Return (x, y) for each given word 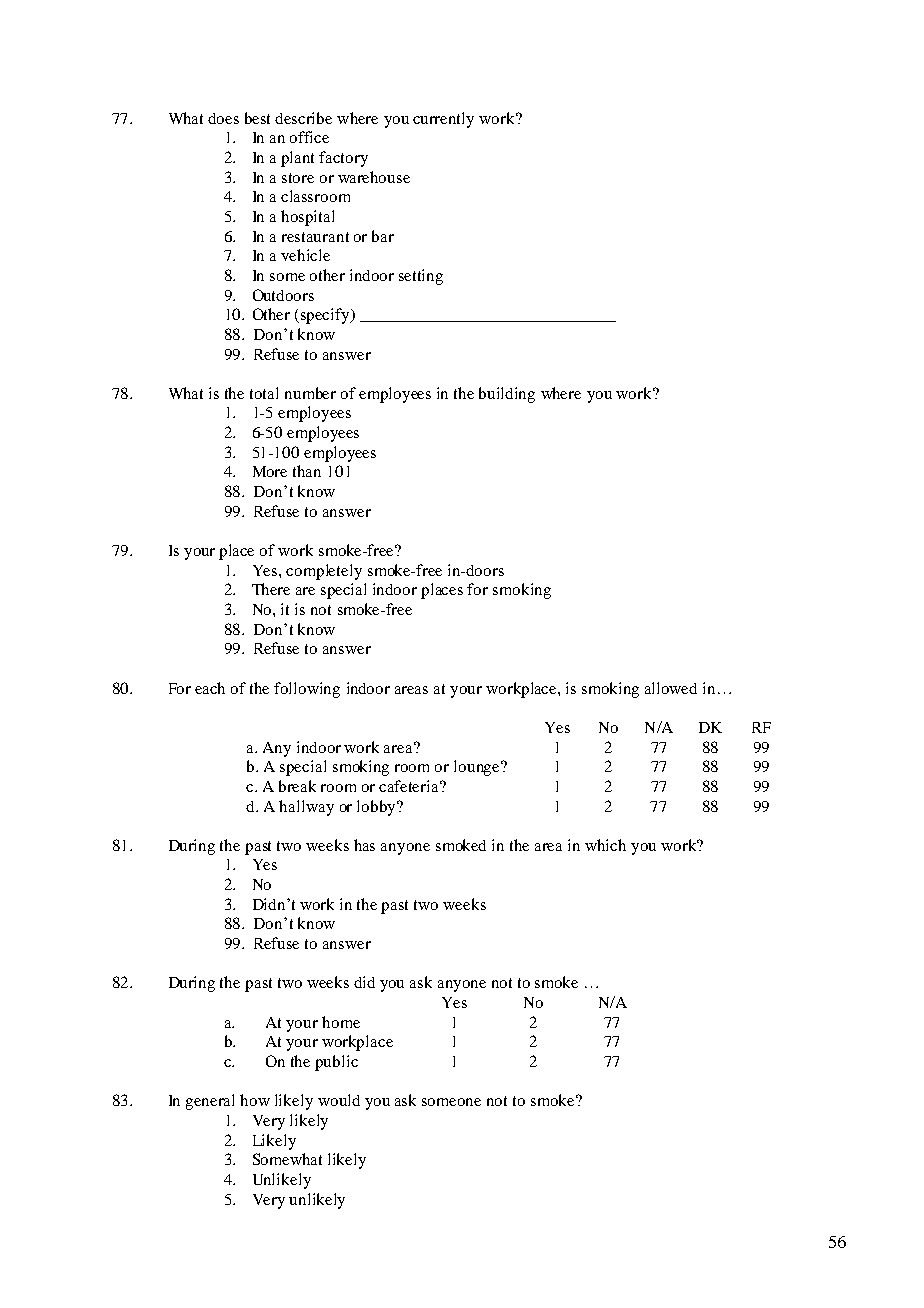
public (336, 1063)
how (255, 1100)
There (271, 589)
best (257, 118)
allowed (671, 688)
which (605, 845)
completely (324, 572)
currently (443, 120)
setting (421, 277)
